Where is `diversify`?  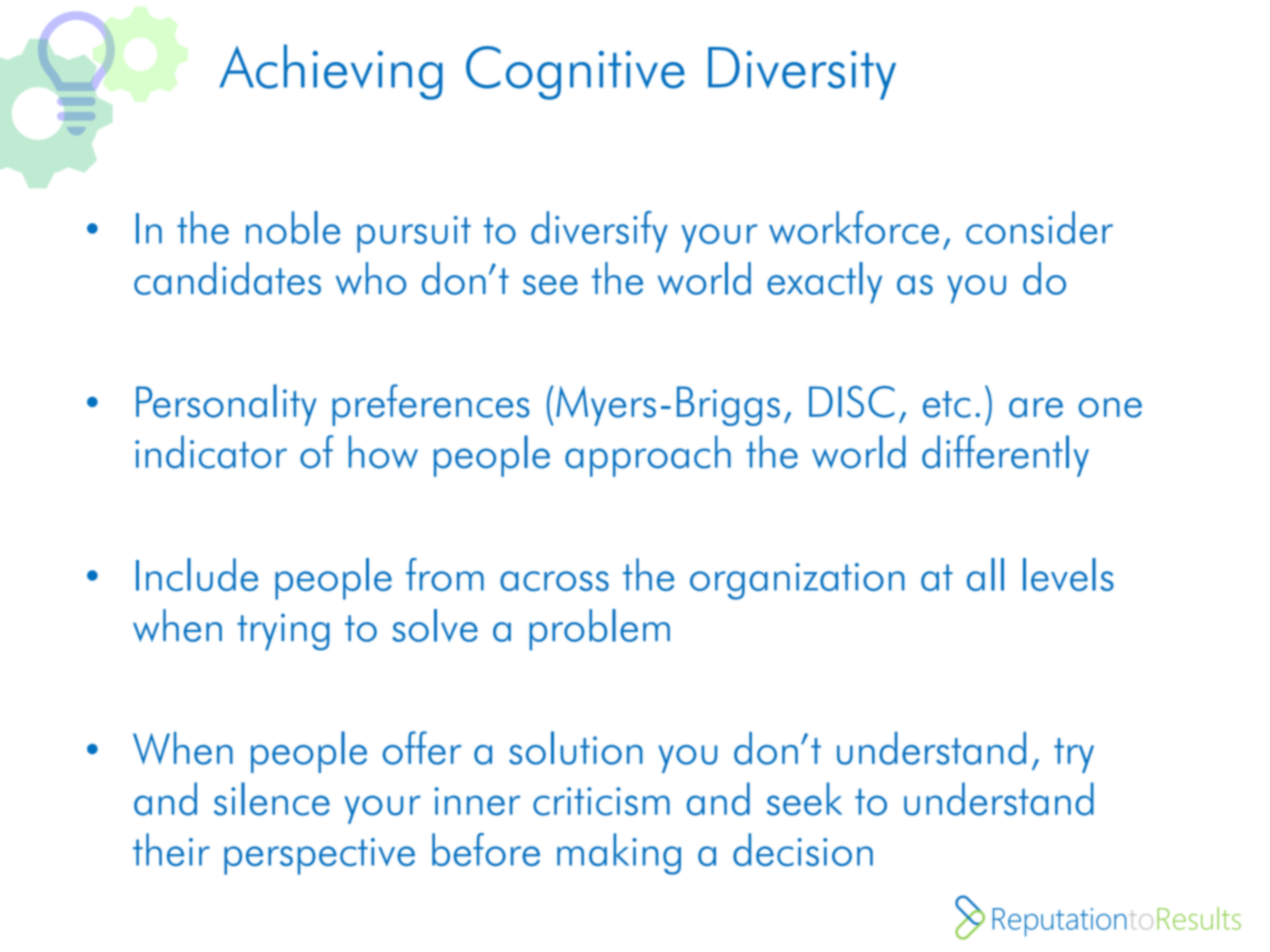
diversify is located at coordinates (599, 232).
